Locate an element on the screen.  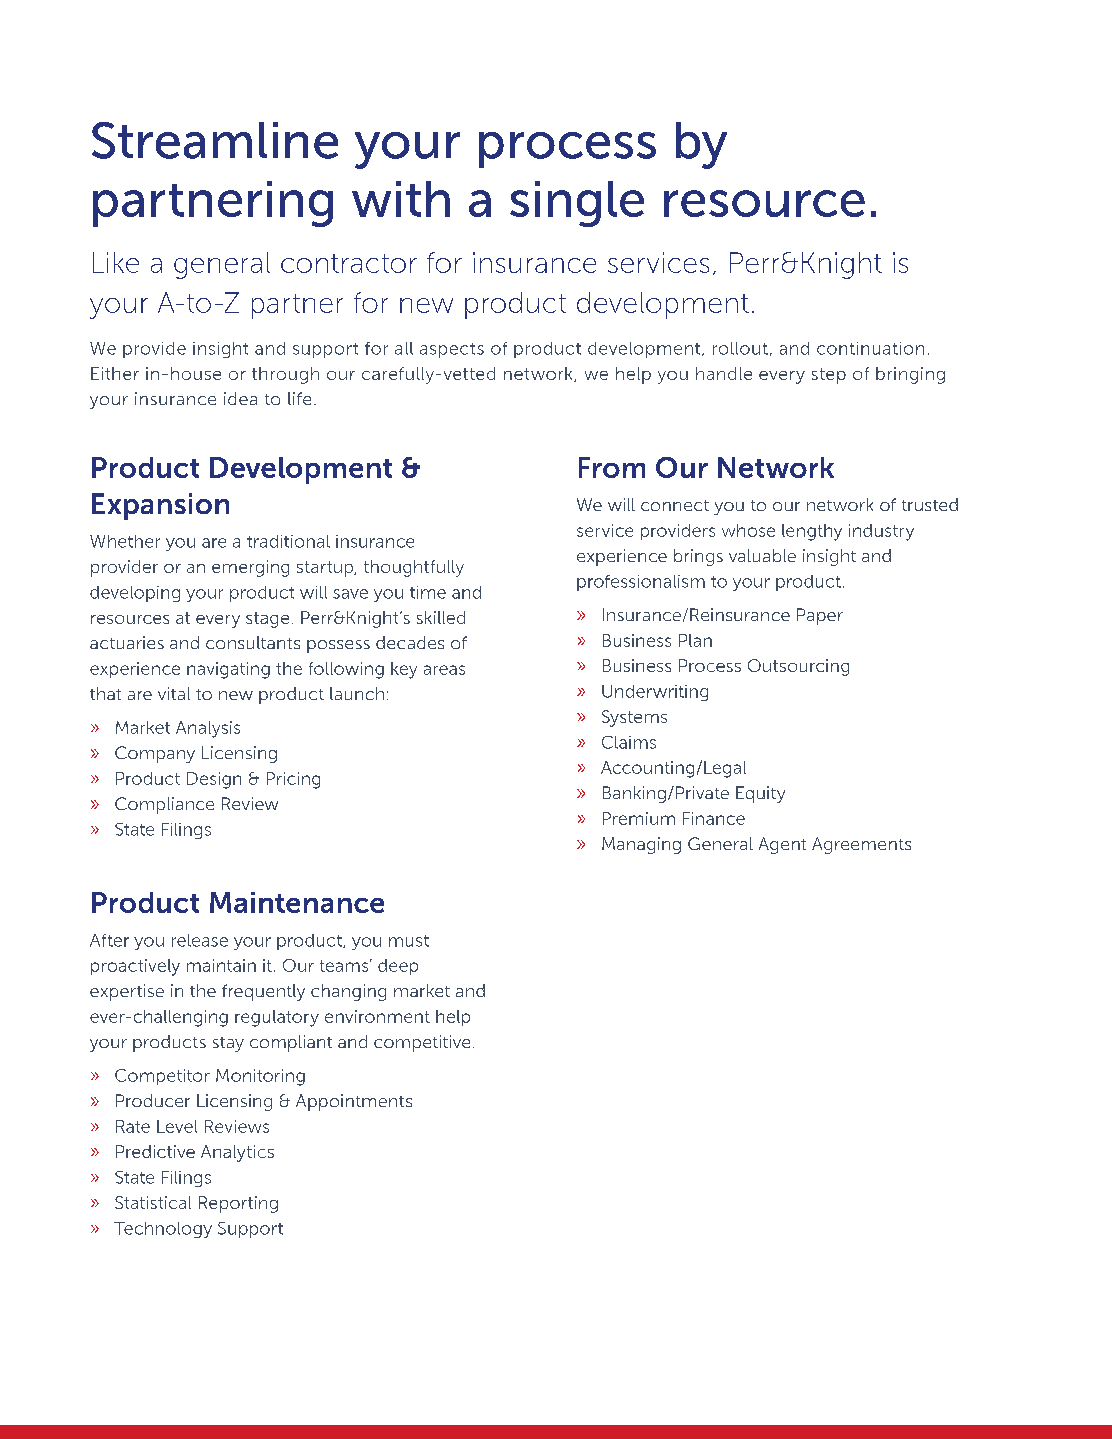
Streamline is located at coordinates (215, 140).
